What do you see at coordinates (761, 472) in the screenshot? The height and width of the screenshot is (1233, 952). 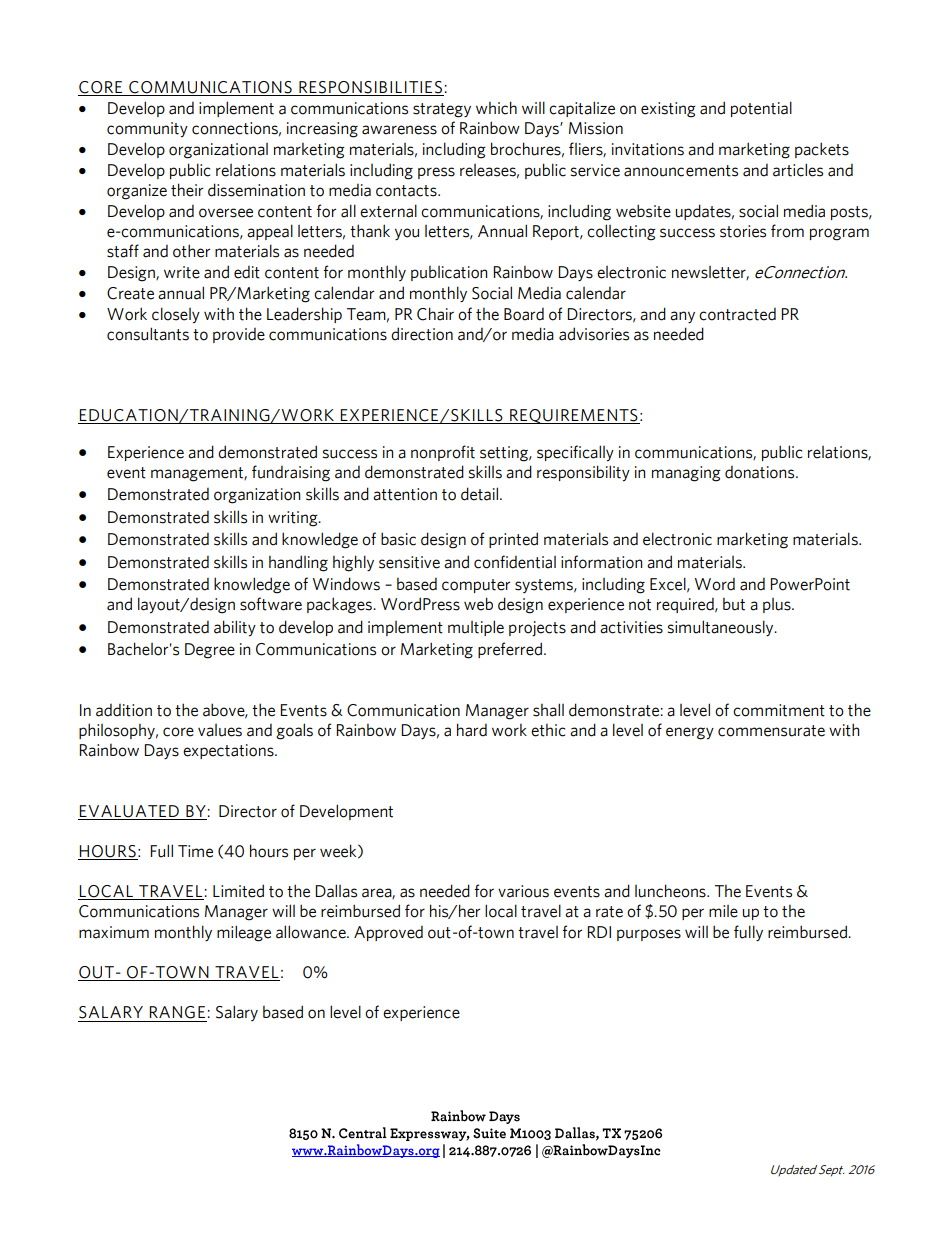 I see `donations` at bounding box center [761, 472].
